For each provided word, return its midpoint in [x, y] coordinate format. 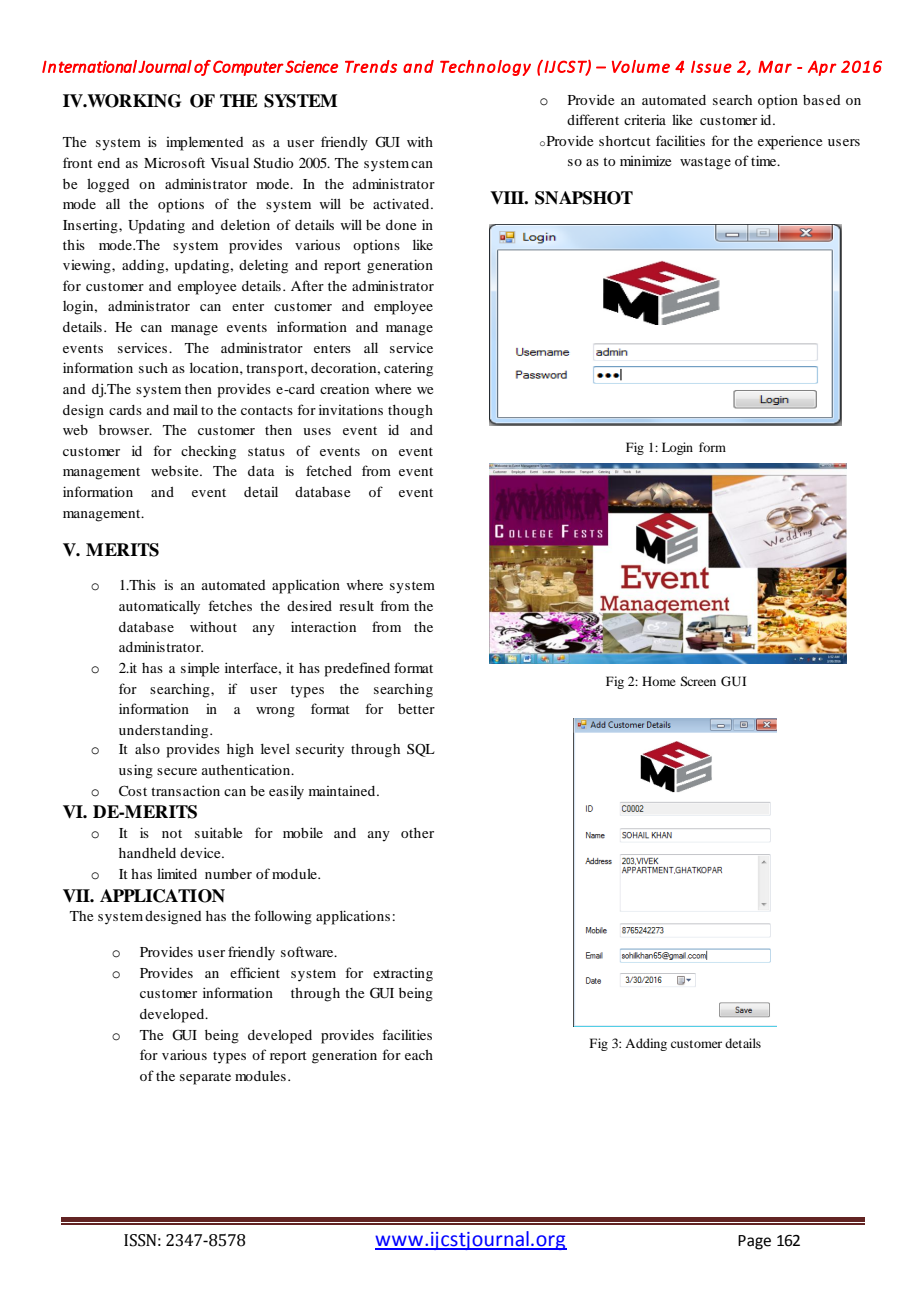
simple [200, 669]
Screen [698, 681]
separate [205, 1079]
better [416, 709]
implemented [204, 144]
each [419, 1055]
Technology [485, 68]
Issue [711, 67]
